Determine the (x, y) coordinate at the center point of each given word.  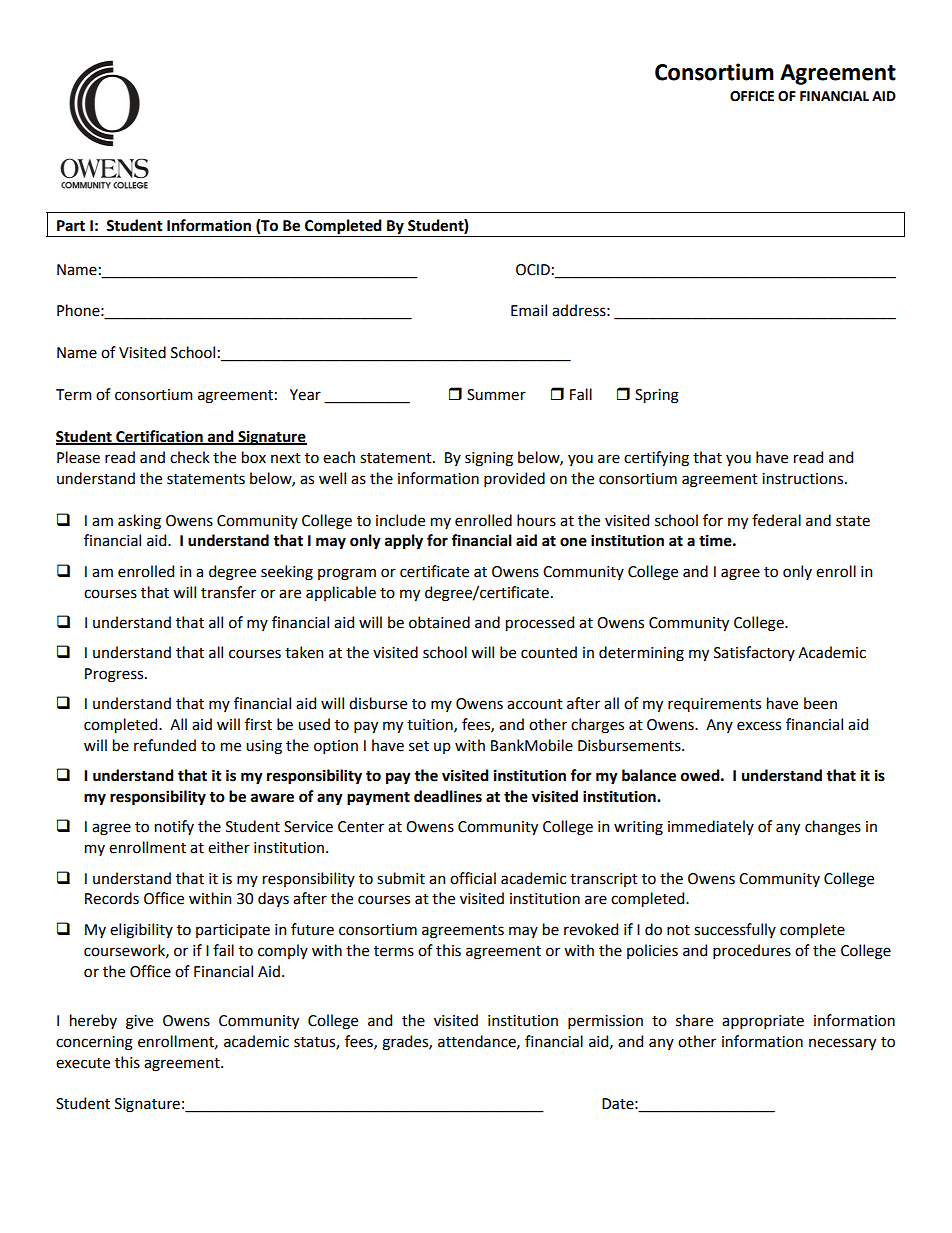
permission (605, 1022)
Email (529, 310)
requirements (714, 705)
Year (305, 395)
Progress (115, 675)
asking (139, 522)
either (229, 847)
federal (776, 520)
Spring (657, 396)
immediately (711, 827)
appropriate (763, 1022)
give (139, 1022)
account (535, 704)
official (473, 878)
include (400, 520)
